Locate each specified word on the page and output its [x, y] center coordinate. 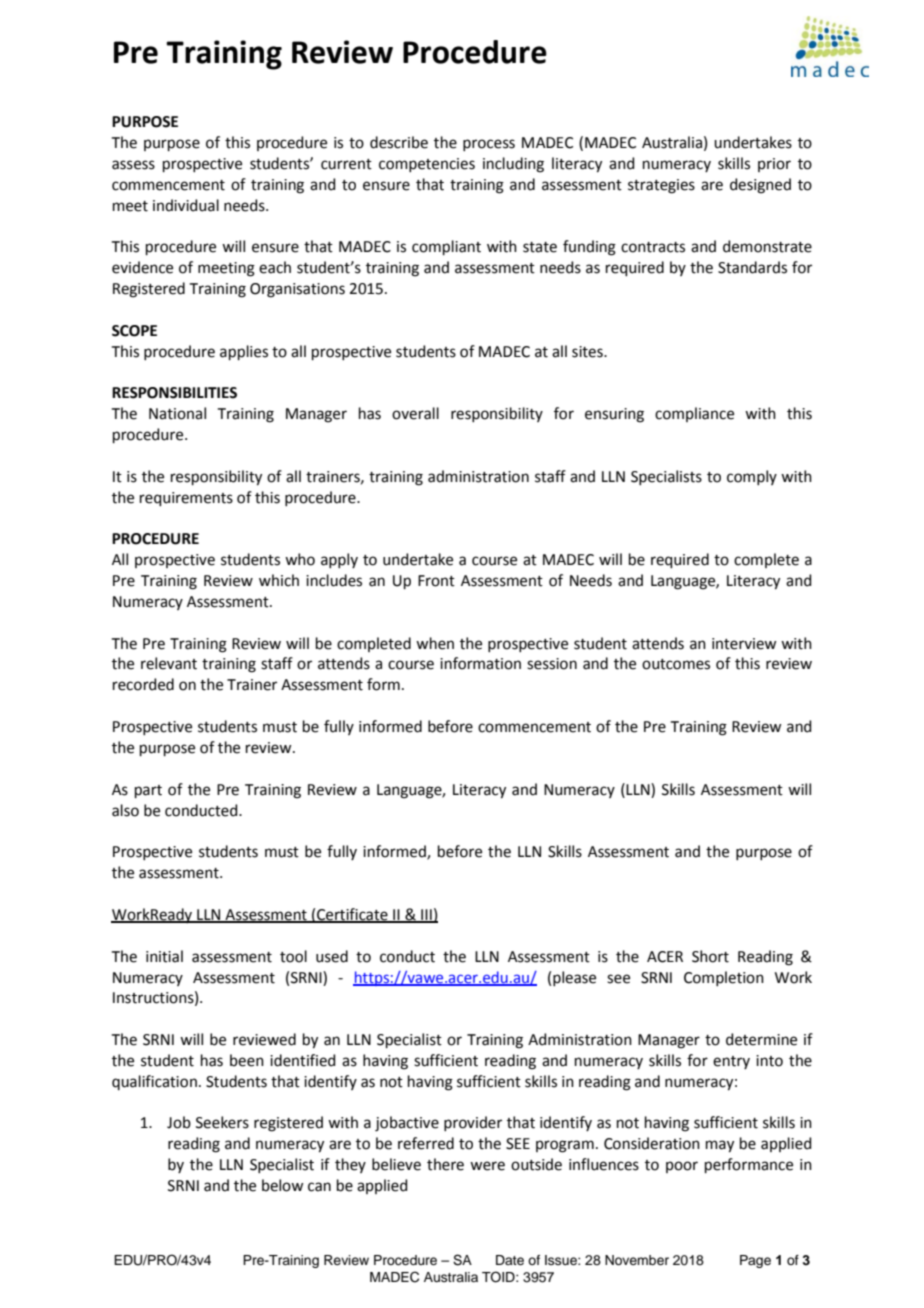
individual [186, 205]
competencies [427, 165]
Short [710, 956]
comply [752, 477]
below [282, 1185]
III [426, 915]
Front [436, 581]
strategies [661, 186]
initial [164, 956]
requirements [186, 499]
